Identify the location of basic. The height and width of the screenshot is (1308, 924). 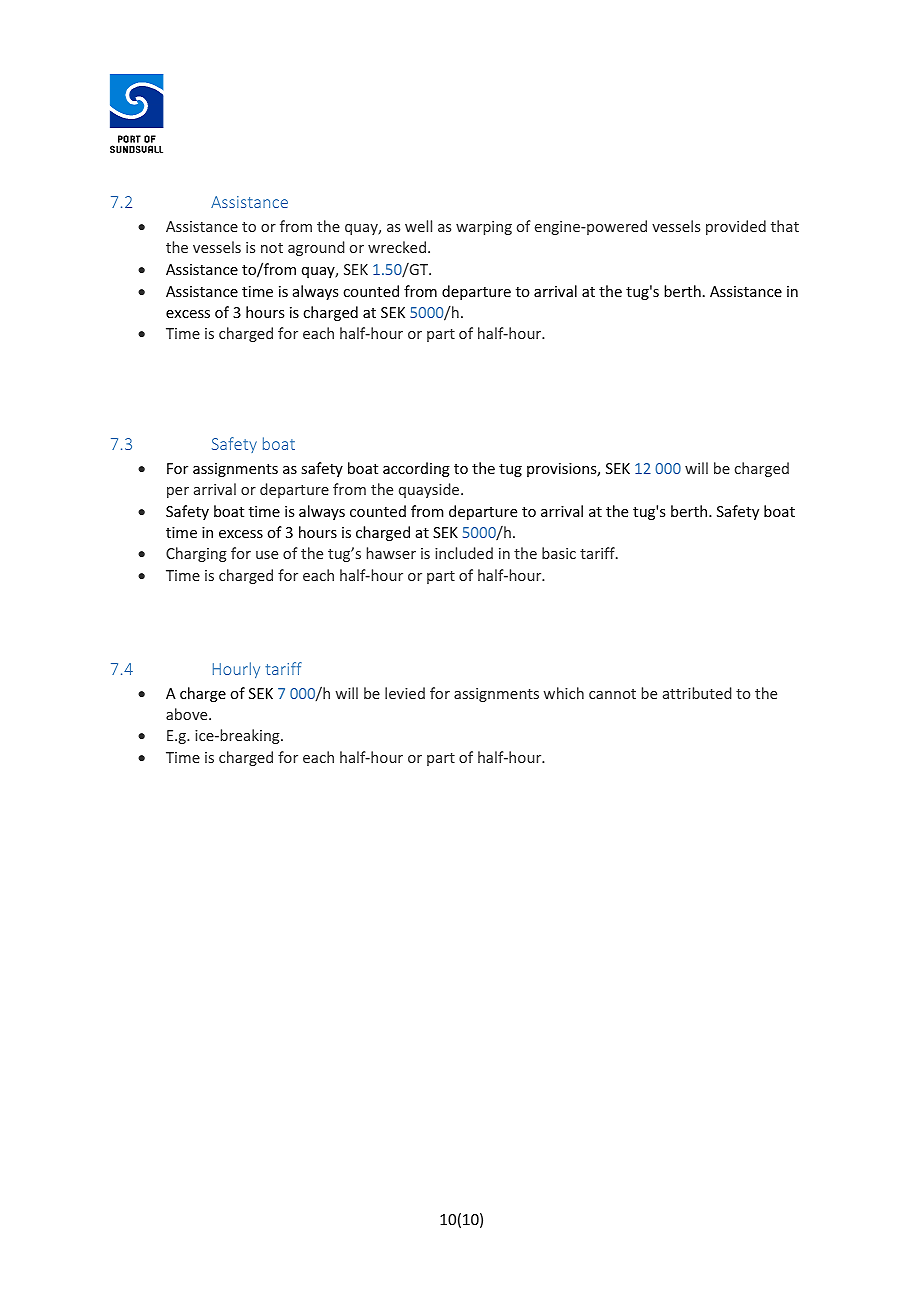
(559, 553).
